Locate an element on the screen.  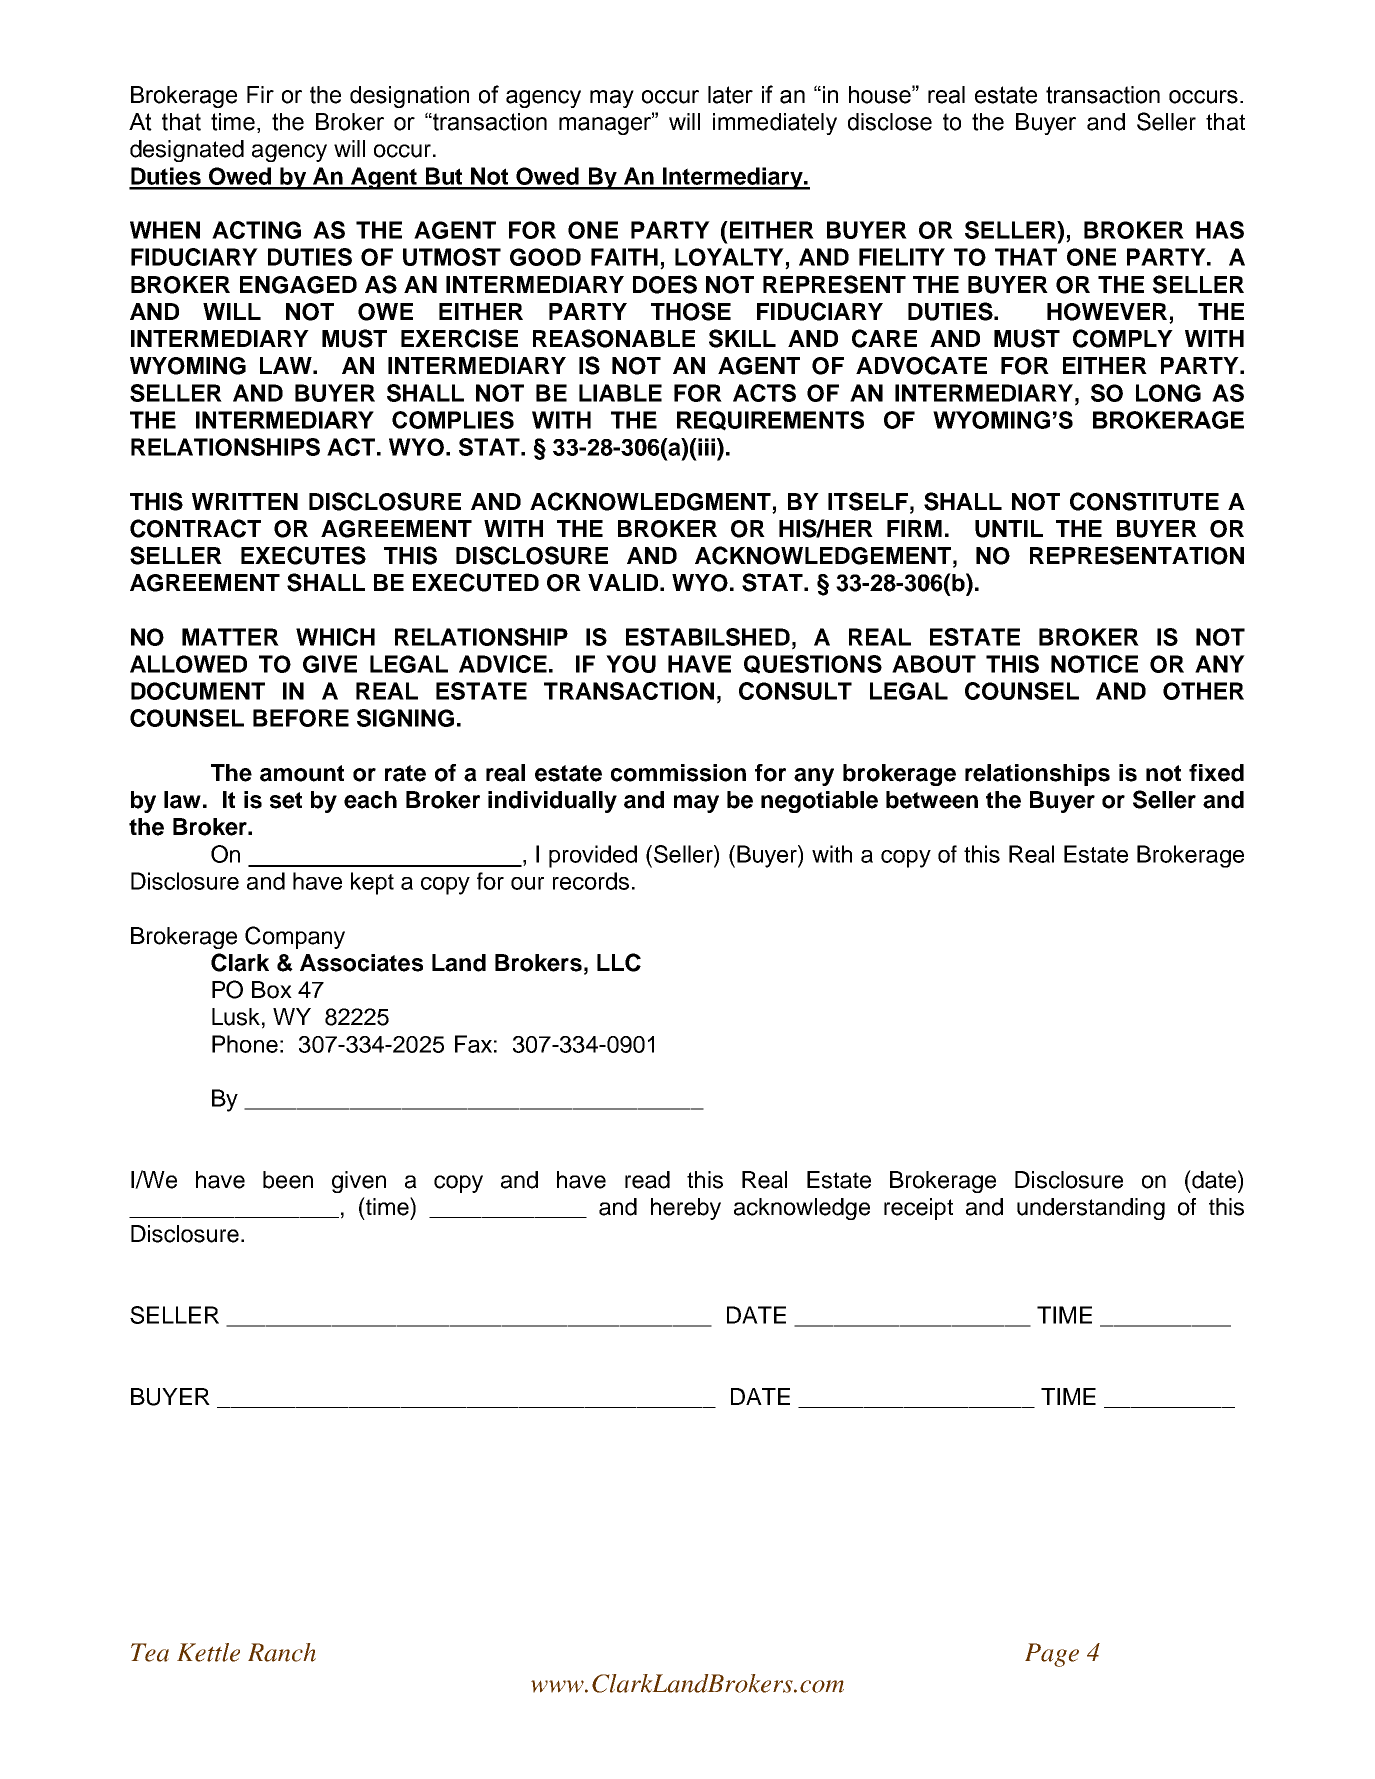
MATTER is located at coordinates (230, 637).
